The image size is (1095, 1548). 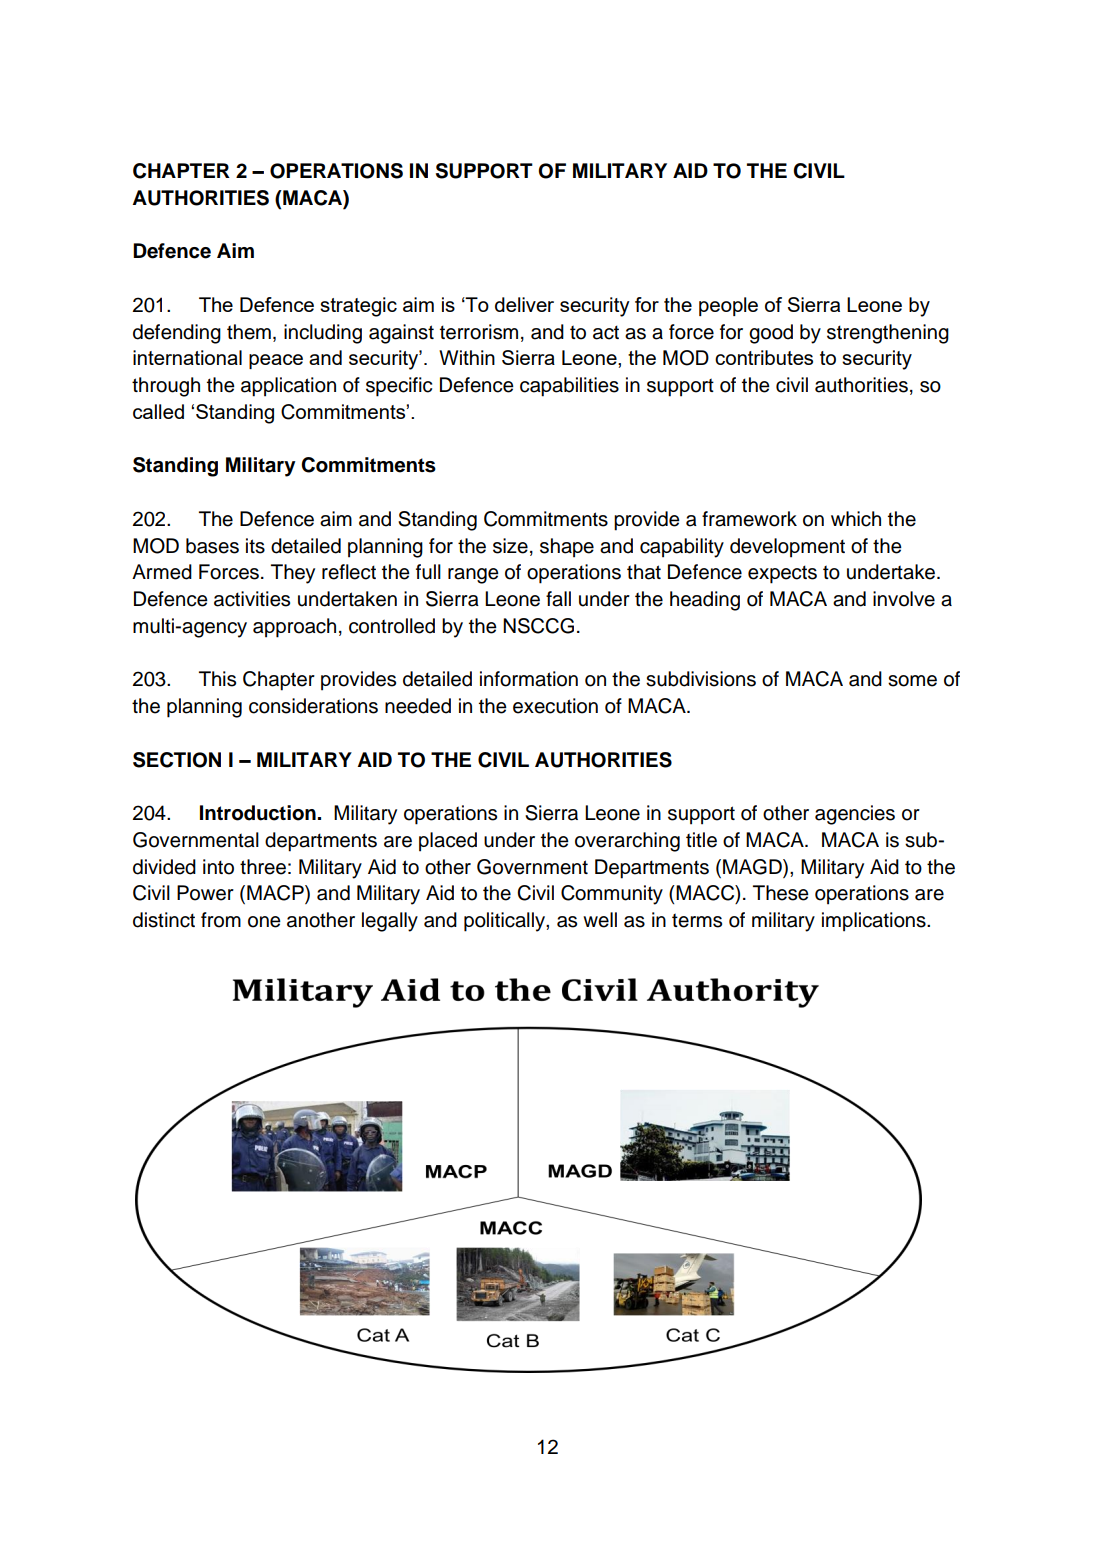 What do you see at coordinates (510, 546) in the page?
I see `size` at bounding box center [510, 546].
